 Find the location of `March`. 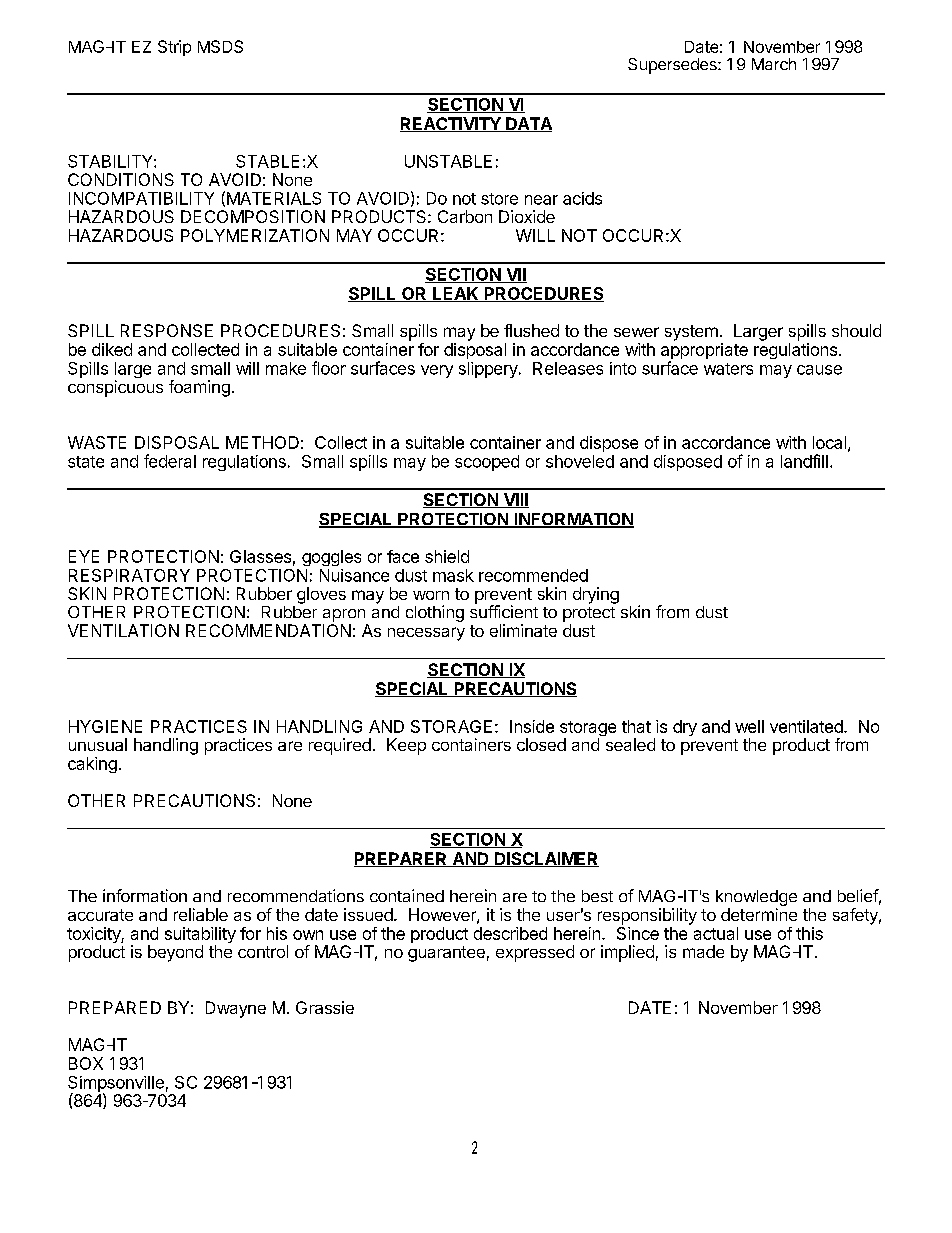

March is located at coordinates (774, 64).
